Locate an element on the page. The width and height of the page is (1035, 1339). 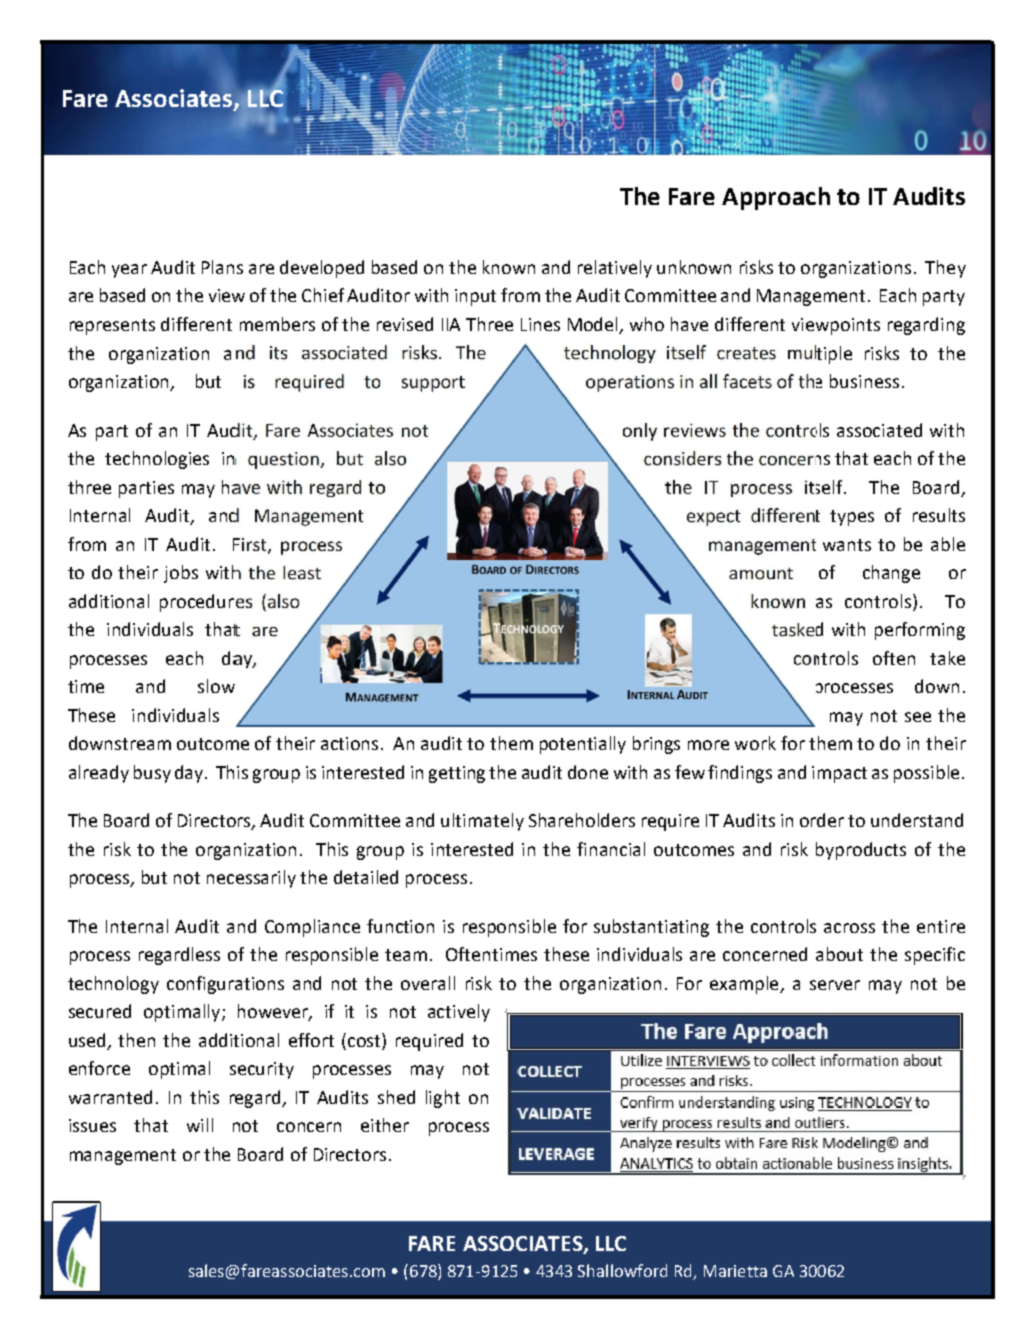
ultimately is located at coordinates (482, 822).
